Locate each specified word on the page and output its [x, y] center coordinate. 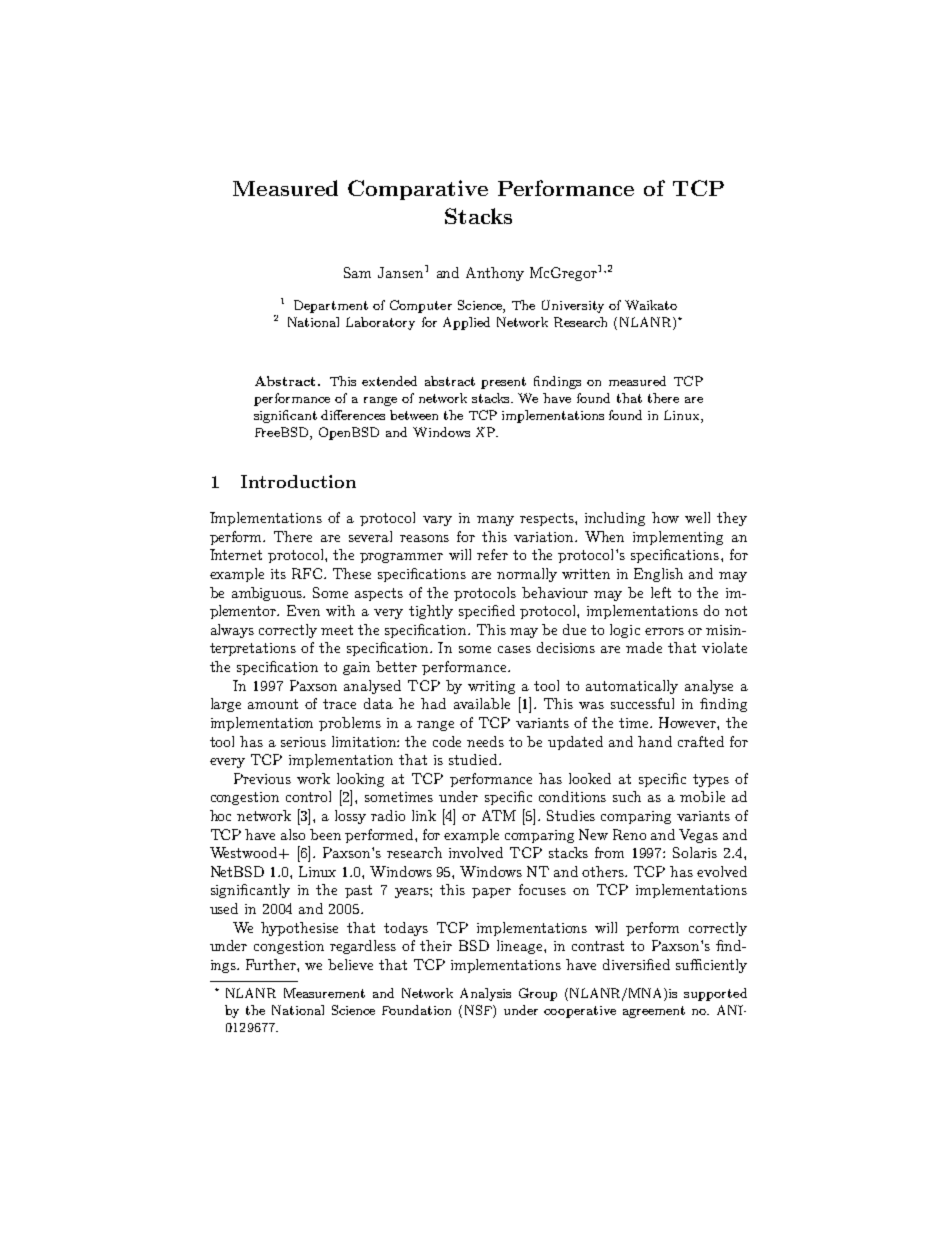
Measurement [324, 993]
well [697, 517]
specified [487, 612]
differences [353, 415]
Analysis [485, 994]
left [661, 592]
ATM [499, 815]
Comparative [418, 190]
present [503, 383]
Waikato [651, 305]
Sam [357, 272]
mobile [702, 796]
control [308, 796]
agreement [654, 1012]
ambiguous [268, 594]
